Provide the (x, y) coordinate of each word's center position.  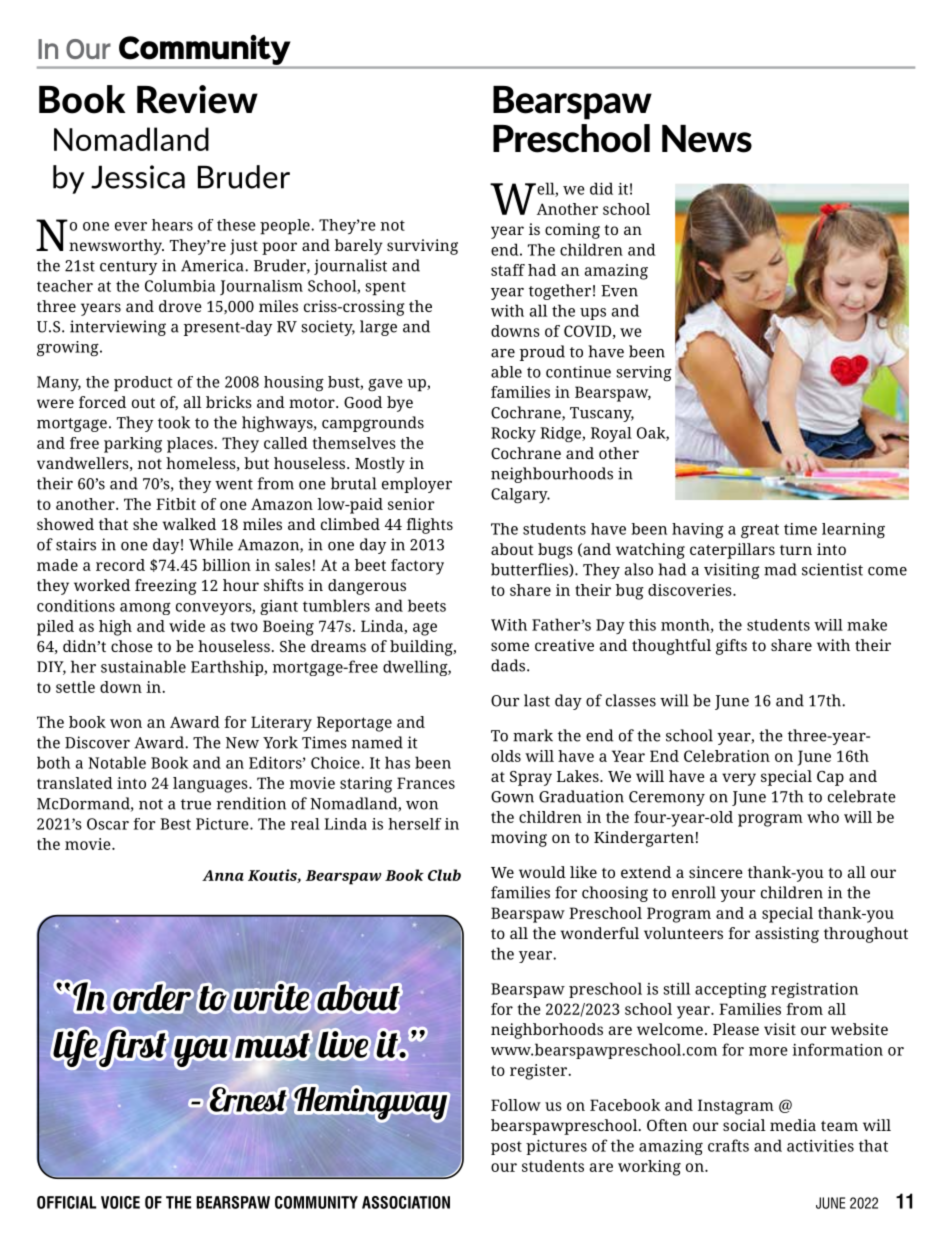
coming (572, 231)
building (422, 648)
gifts (731, 647)
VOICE (120, 1202)
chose (132, 646)
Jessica (138, 177)
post (506, 1148)
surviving (422, 247)
